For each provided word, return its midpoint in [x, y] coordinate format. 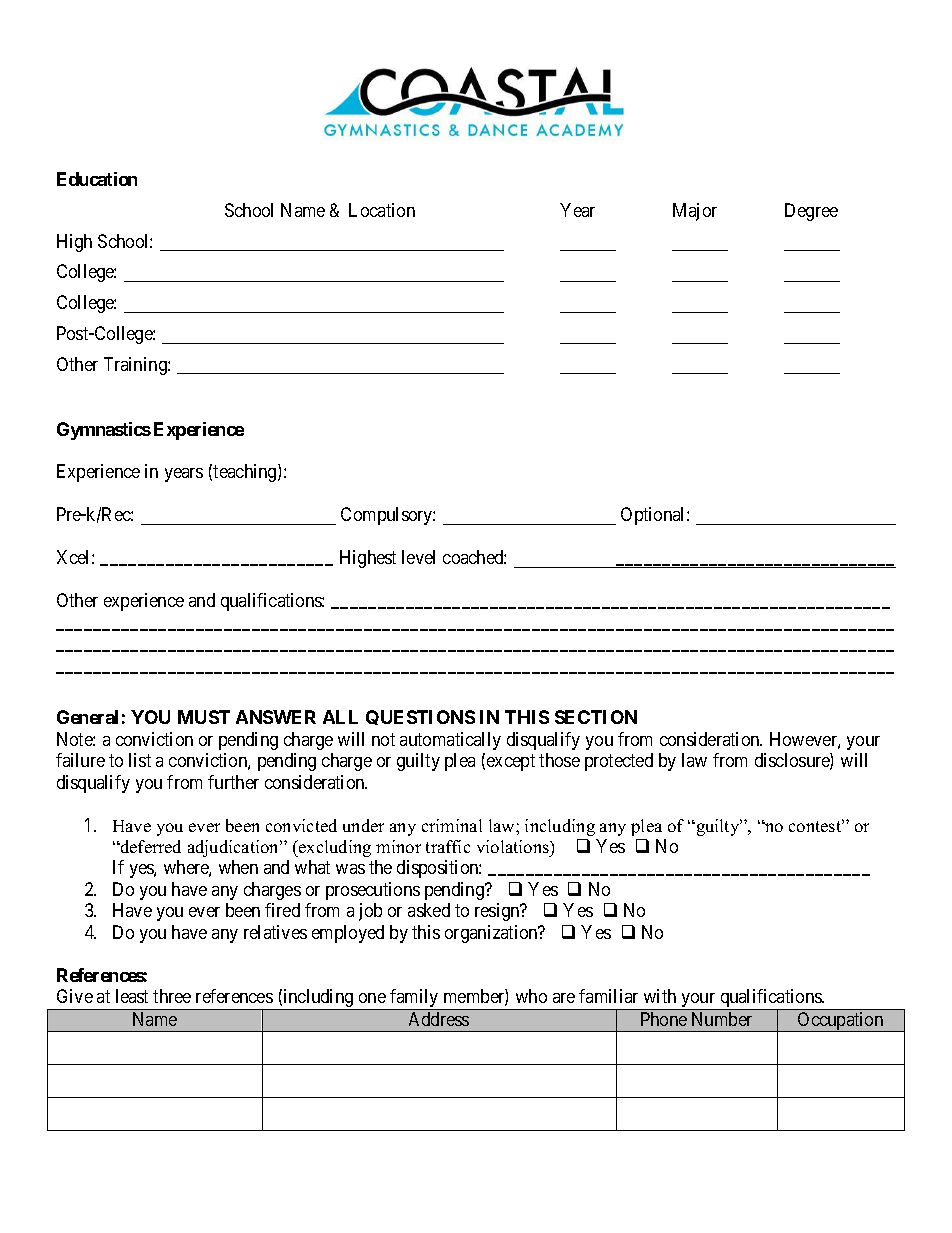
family [414, 999]
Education [97, 179]
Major [695, 212]
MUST [204, 717]
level [418, 557]
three [172, 996]
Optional [654, 516]
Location [382, 210]
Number [722, 1019]
